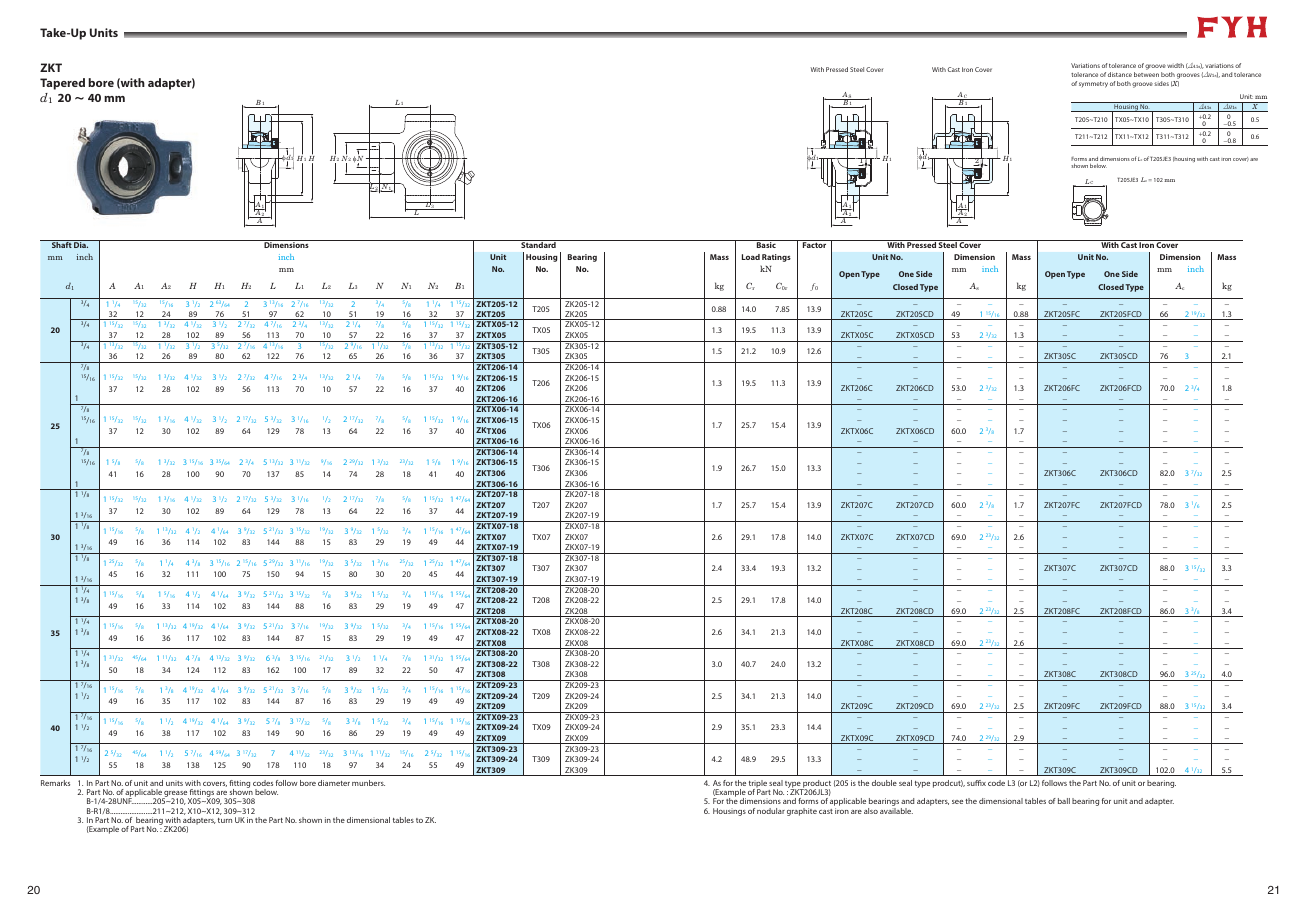 The image size is (1308, 924). I want to click on double, so click(884, 783).
